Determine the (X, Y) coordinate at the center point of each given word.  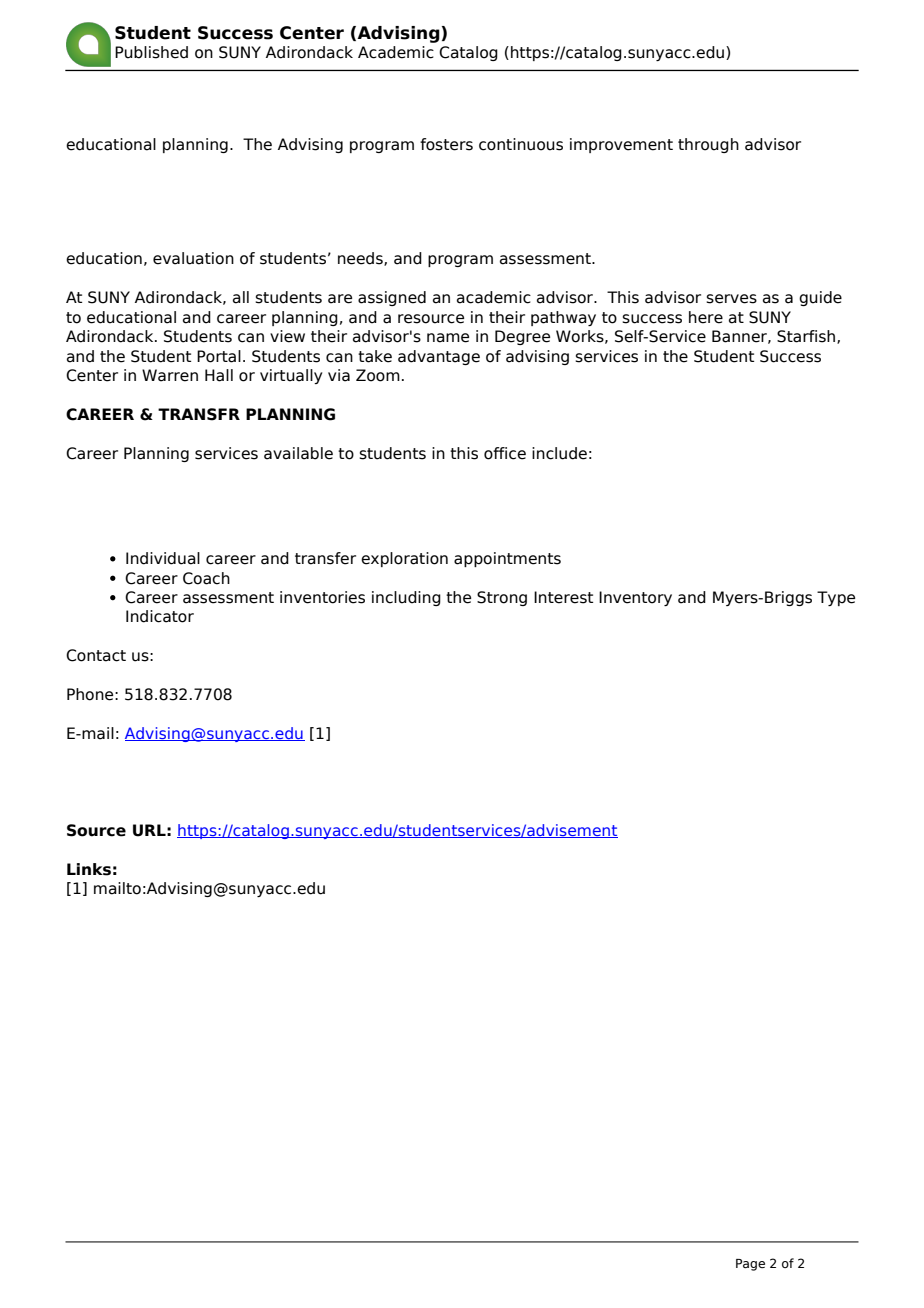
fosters (446, 144)
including (406, 598)
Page (750, 1265)
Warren (170, 375)
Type (836, 598)
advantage (439, 357)
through (708, 145)
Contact (96, 655)
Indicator (160, 616)
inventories (322, 597)
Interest (563, 597)
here (706, 317)
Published (151, 52)
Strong (502, 598)
